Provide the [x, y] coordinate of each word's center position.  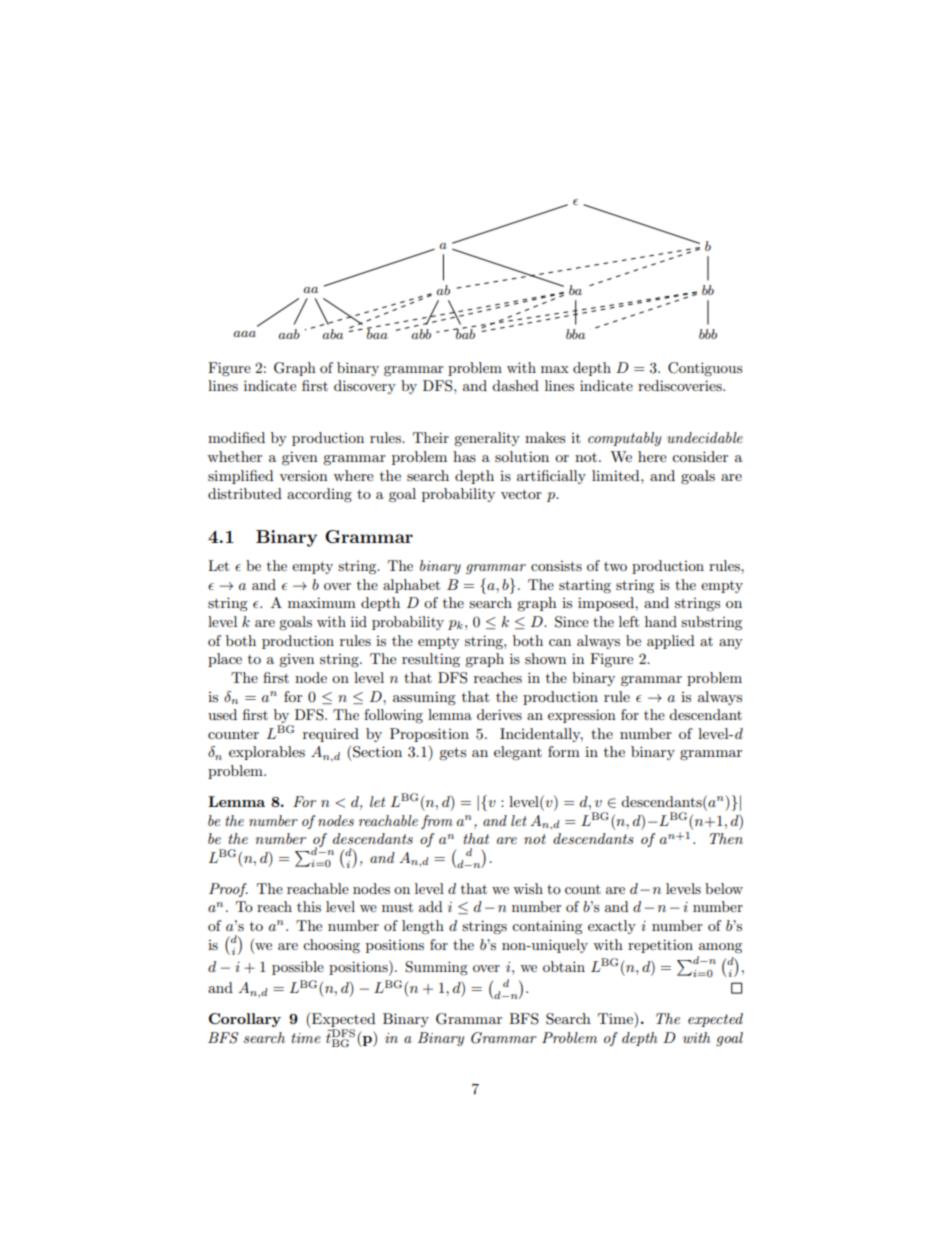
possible [298, 968]
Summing [436, 968]
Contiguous [705, 369]
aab [289, 334]
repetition [660, 946]
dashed [515, 385]
